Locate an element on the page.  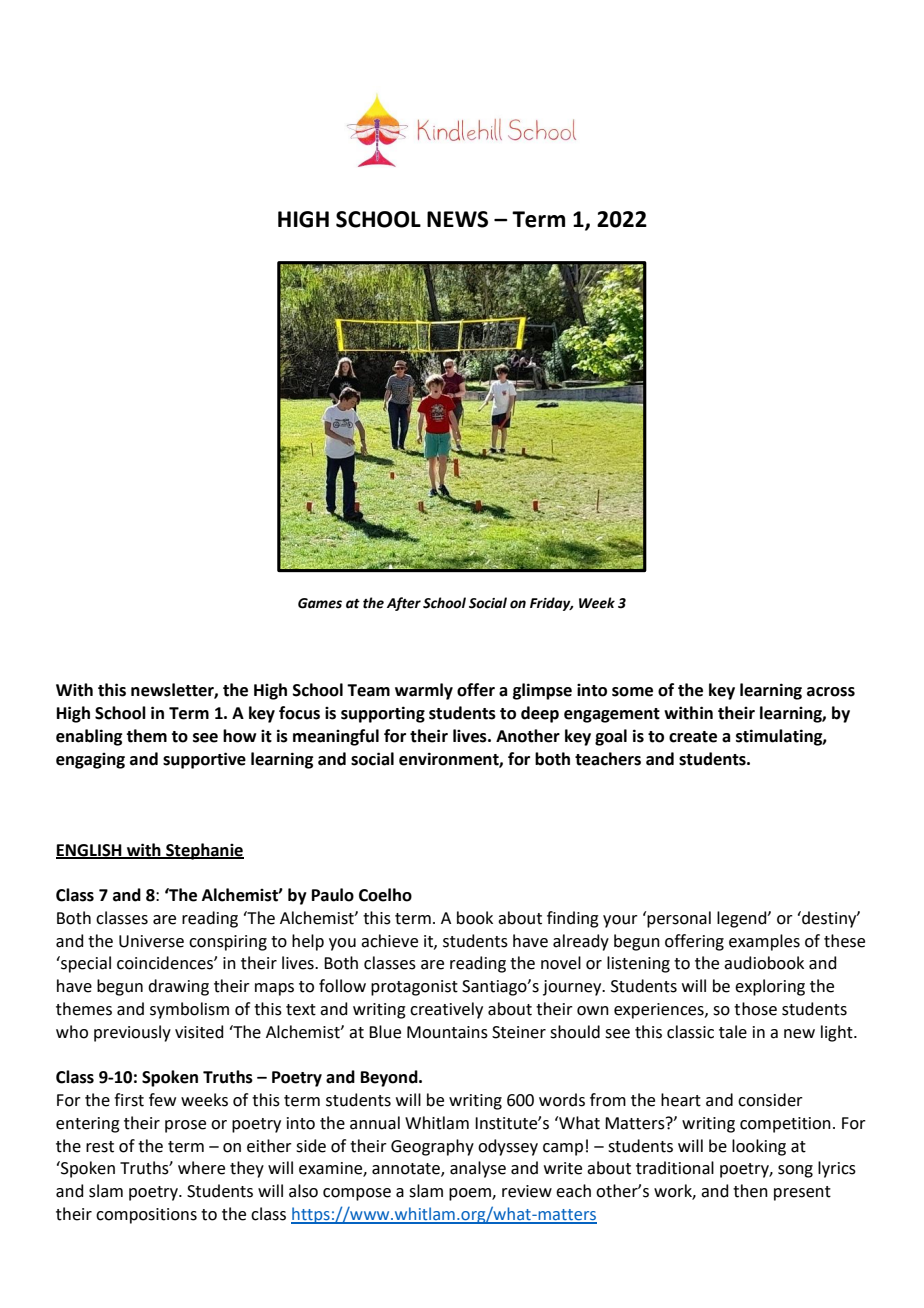
poem is located at coordinates (471, 1194).
